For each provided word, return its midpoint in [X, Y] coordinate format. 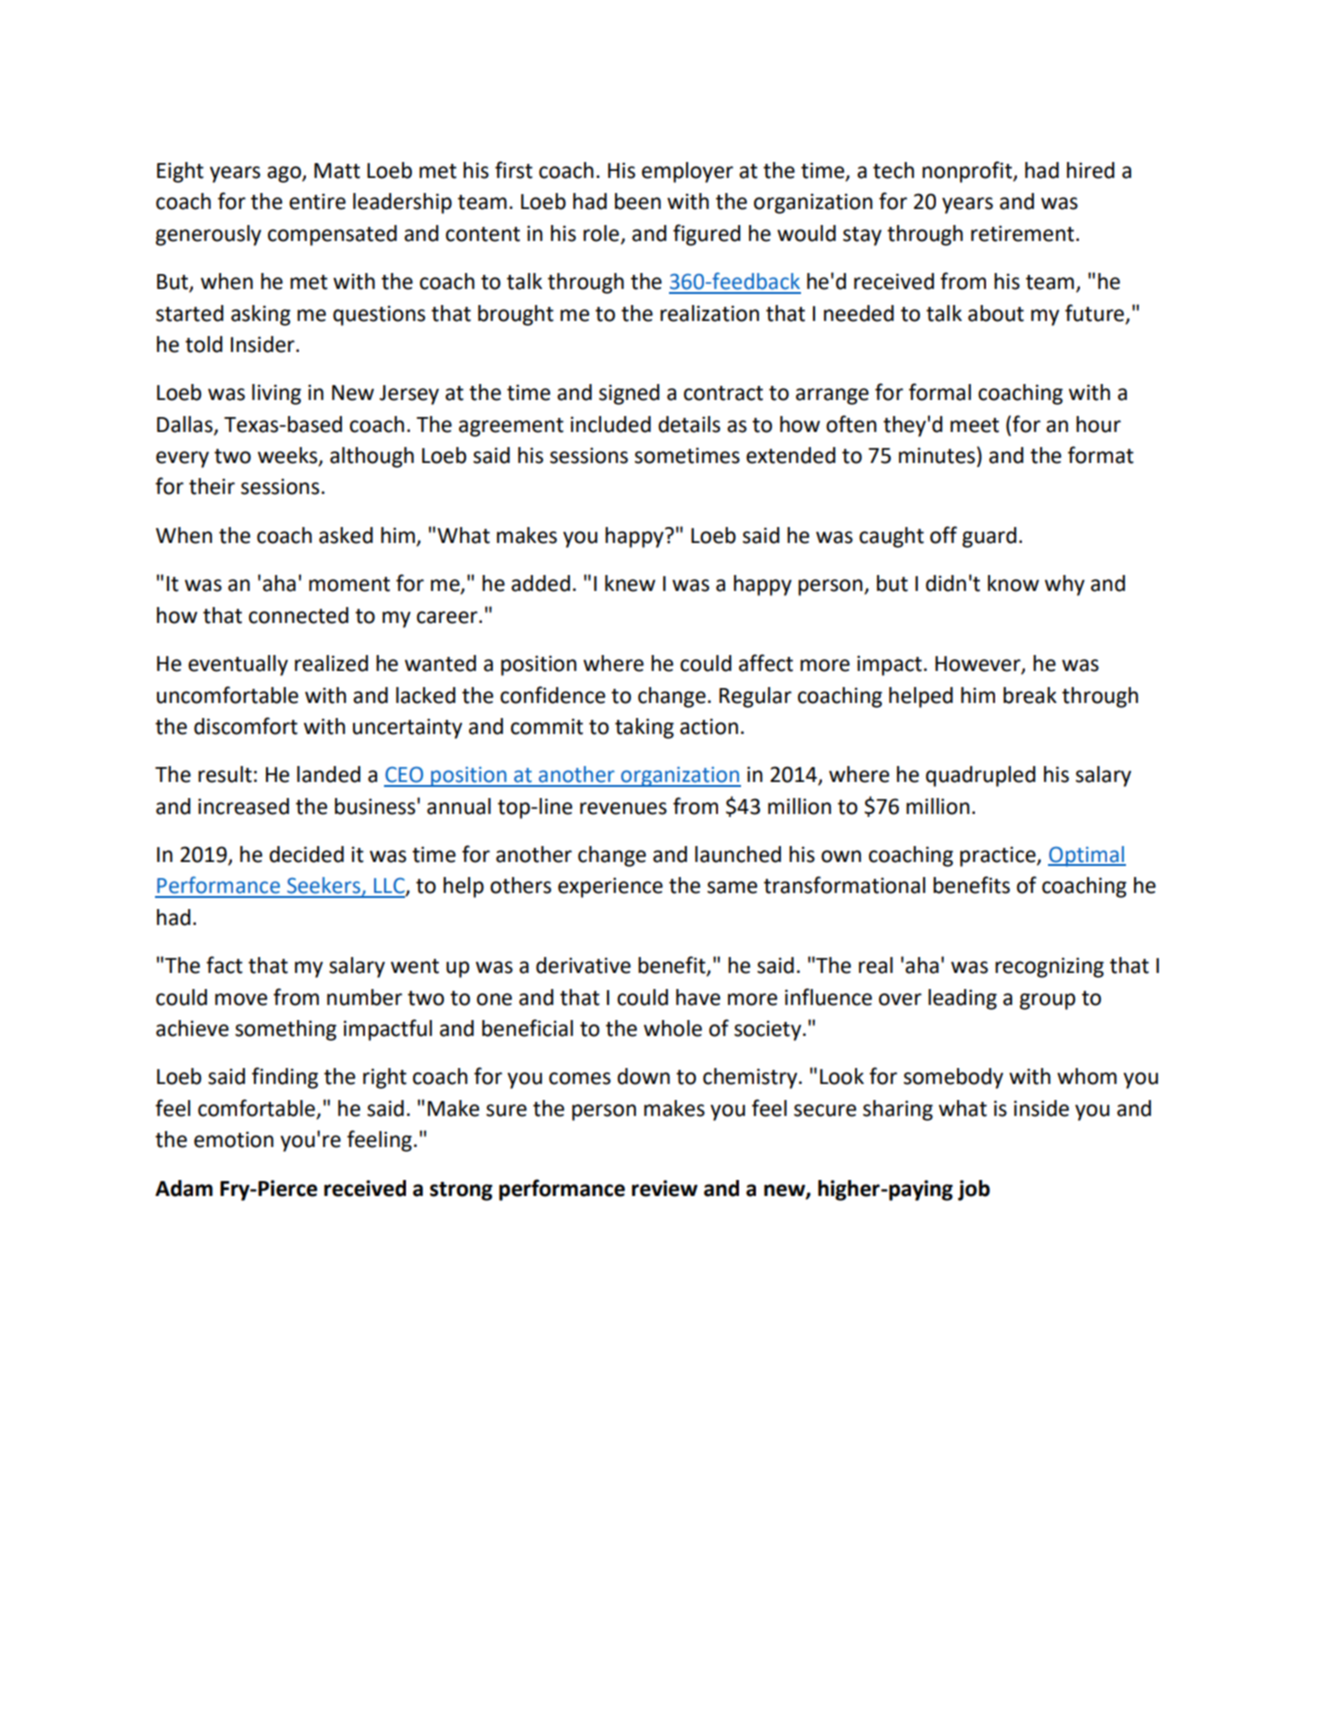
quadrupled [981, 776]
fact [224, 965]
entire [317, 201]
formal [940, 392]
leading [962, 999]
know [1013, 583]
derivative [583, 965]
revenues [623, 808]
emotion [234, 1139]
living [276, 394]
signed [629, 394]
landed [329, 774]
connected [299, 615]
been [638, 201]
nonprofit [968, 172]
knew [630, 583]
